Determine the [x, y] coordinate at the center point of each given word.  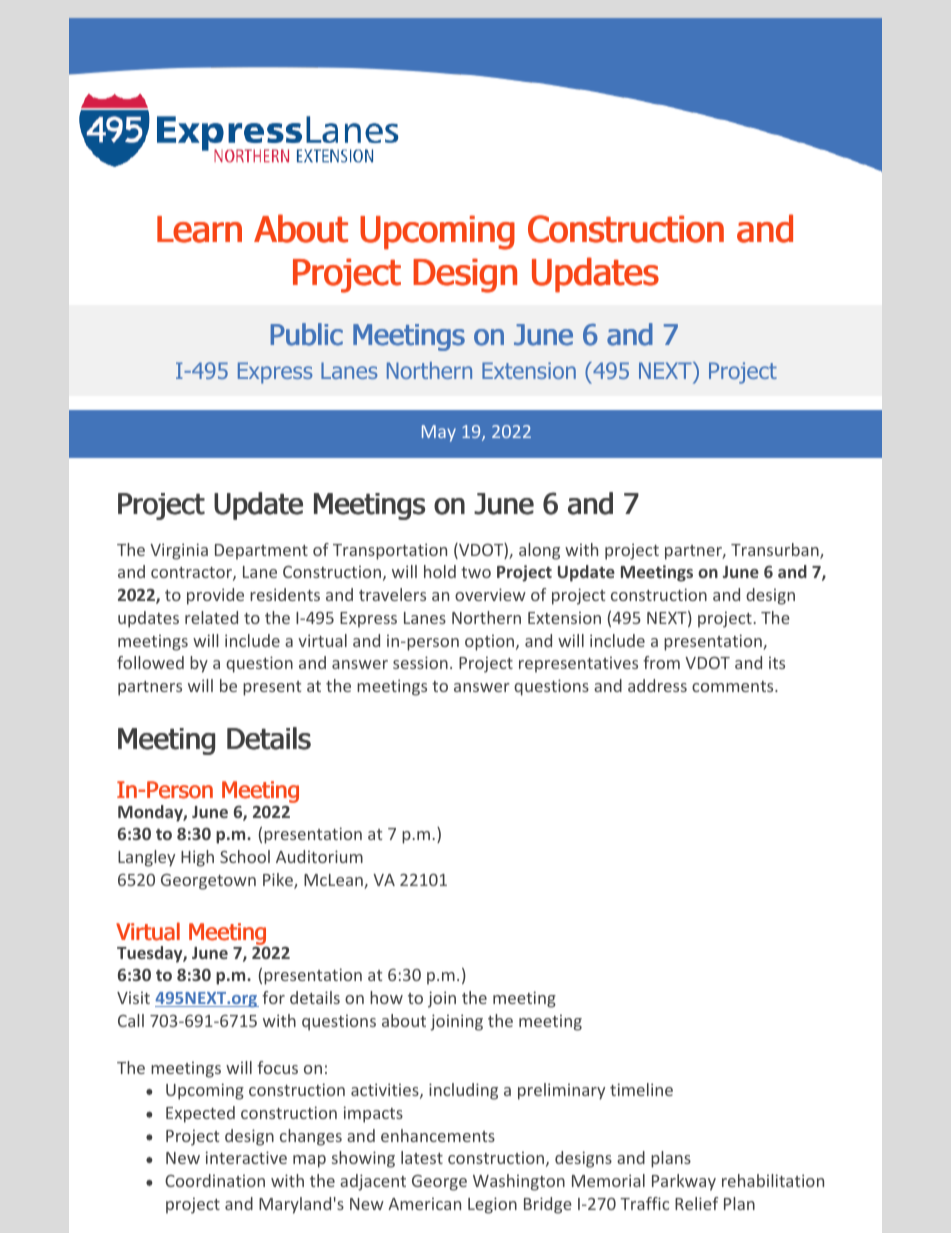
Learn [199, 229]
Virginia [179, 551]
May [439, 433]
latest [422, 1157]
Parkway [684, 1182]
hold [440, 571]
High [197, 858]
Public [307, 334]
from [661, 662]
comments [734, 686]
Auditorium [319, 856]
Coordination [215, 1180]
